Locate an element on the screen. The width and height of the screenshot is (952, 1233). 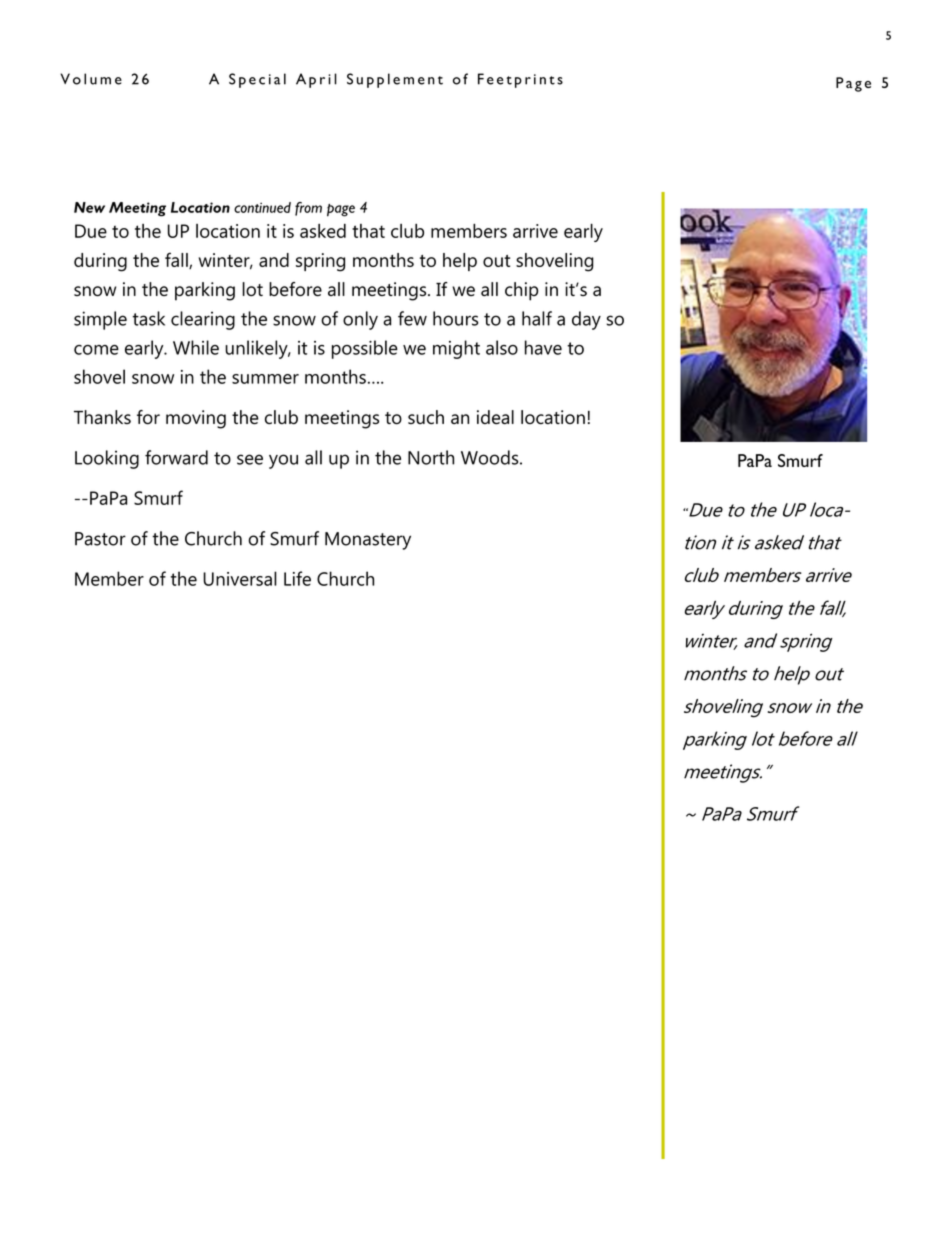
from is located at coordinates (308, 209).
